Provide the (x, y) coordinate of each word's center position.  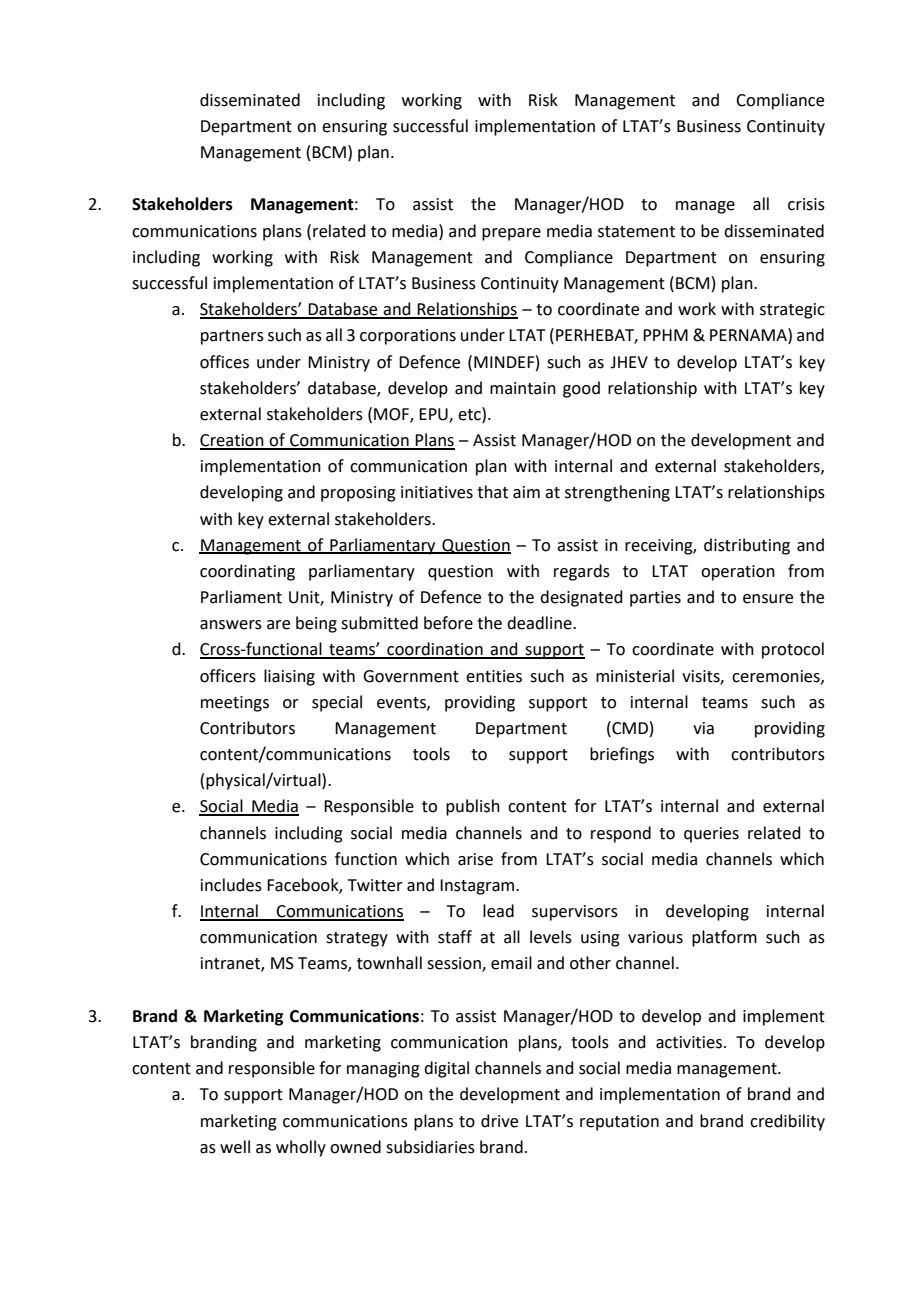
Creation (233, 441)
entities (494, 676)
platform (724, 938)
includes (231, 885)
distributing (747, 546)
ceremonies (777, 677)
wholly (301, 1148)
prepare (511, 234)
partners (232, 337)
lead (498, 911)
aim (526, 492)
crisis (806, 204)
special (337, 703)
